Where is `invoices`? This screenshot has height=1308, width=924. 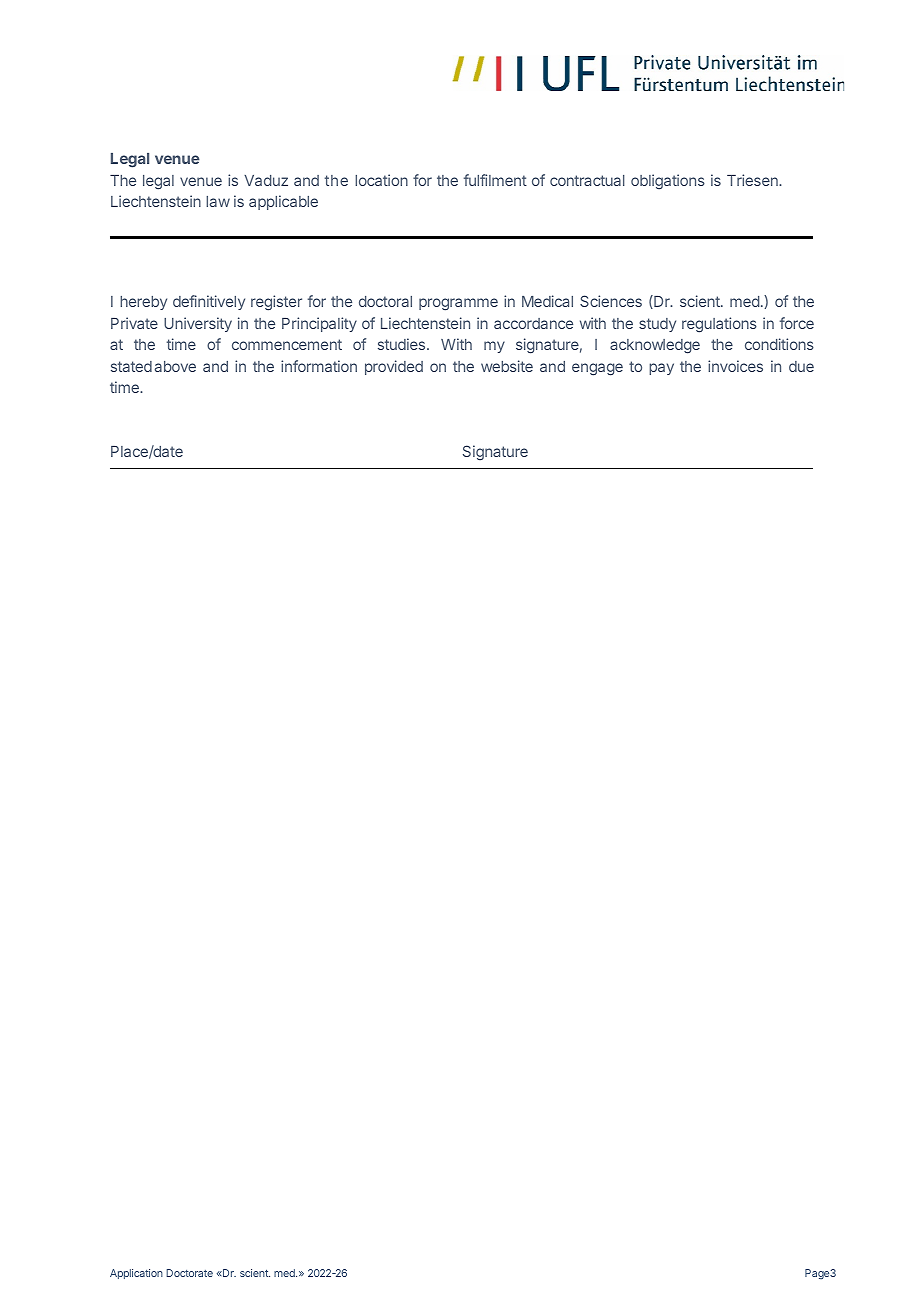
invoices is located at coordinates (735, 366).
